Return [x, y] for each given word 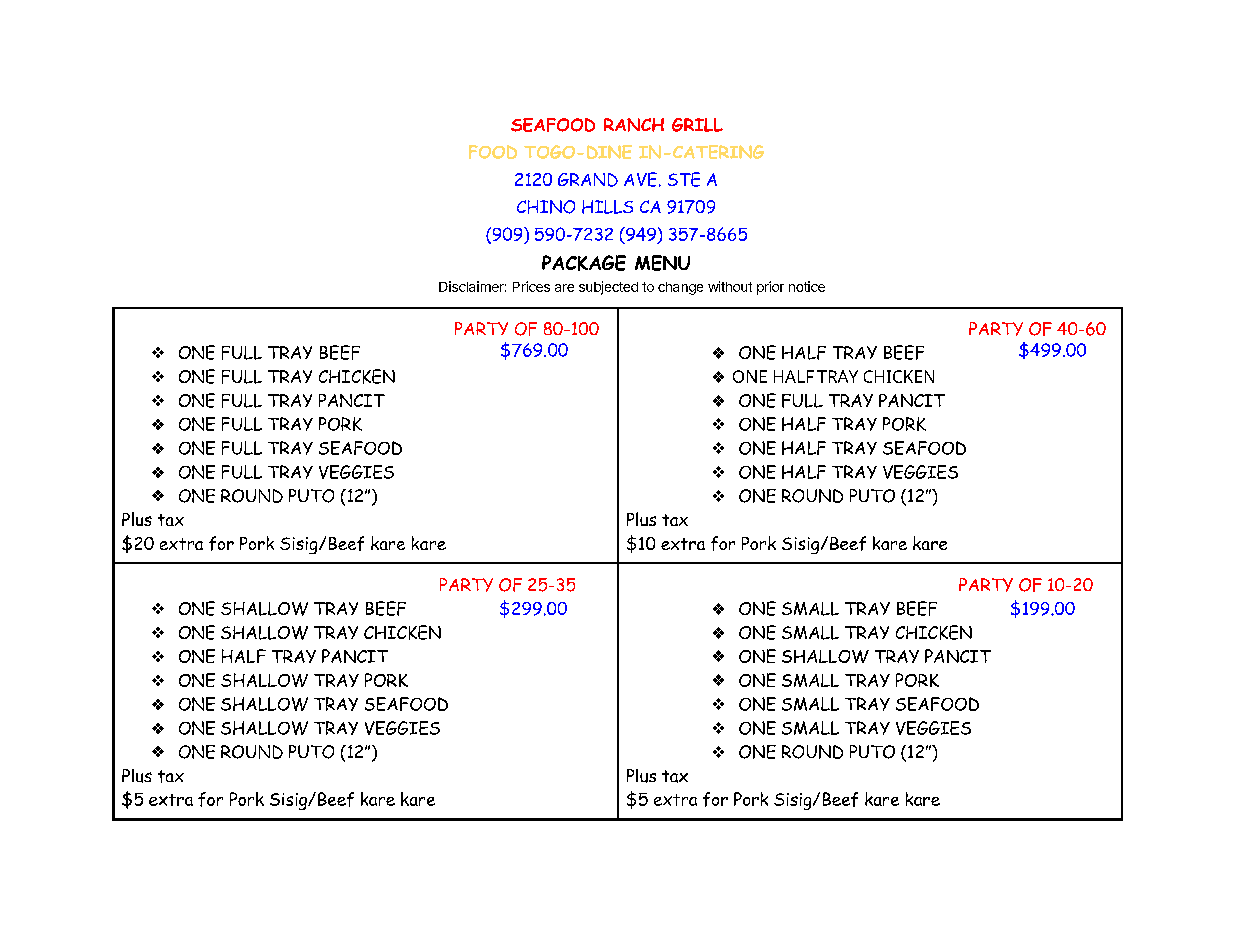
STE [684, 179]
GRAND [588, 180]
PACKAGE [584, 263]
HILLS [607, 207]
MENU [662, 263]
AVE [640, 179]
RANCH [634, 125]
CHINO [546, 207]
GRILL [697, 125]
